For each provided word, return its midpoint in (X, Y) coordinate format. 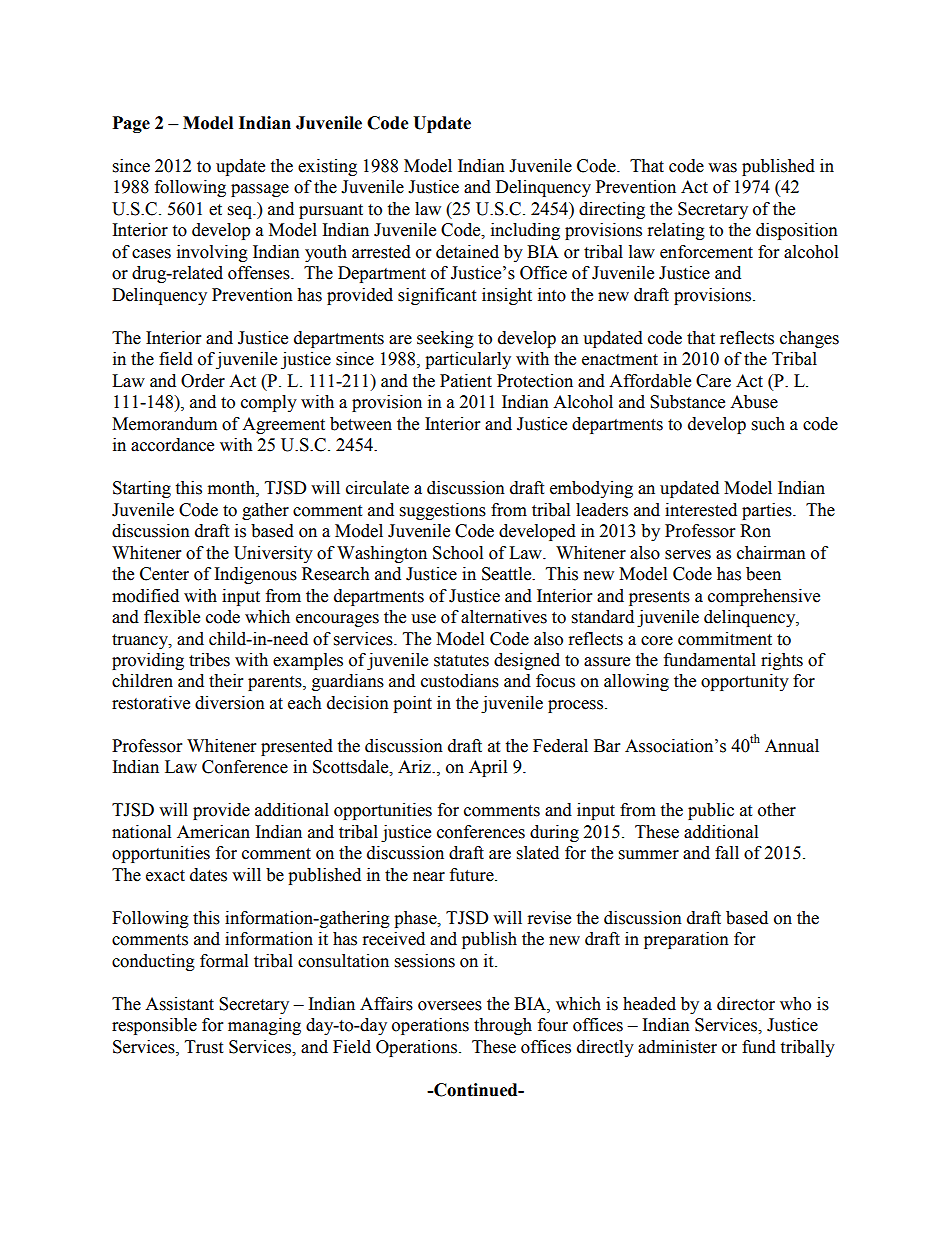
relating (676, 231)
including (525, 231)
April (488, 768)
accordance (172, 445)
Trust (204, 1047)
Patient (466, 381)
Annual (792, 746)
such (768, 424)
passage (260, 190)
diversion (230, 703)
